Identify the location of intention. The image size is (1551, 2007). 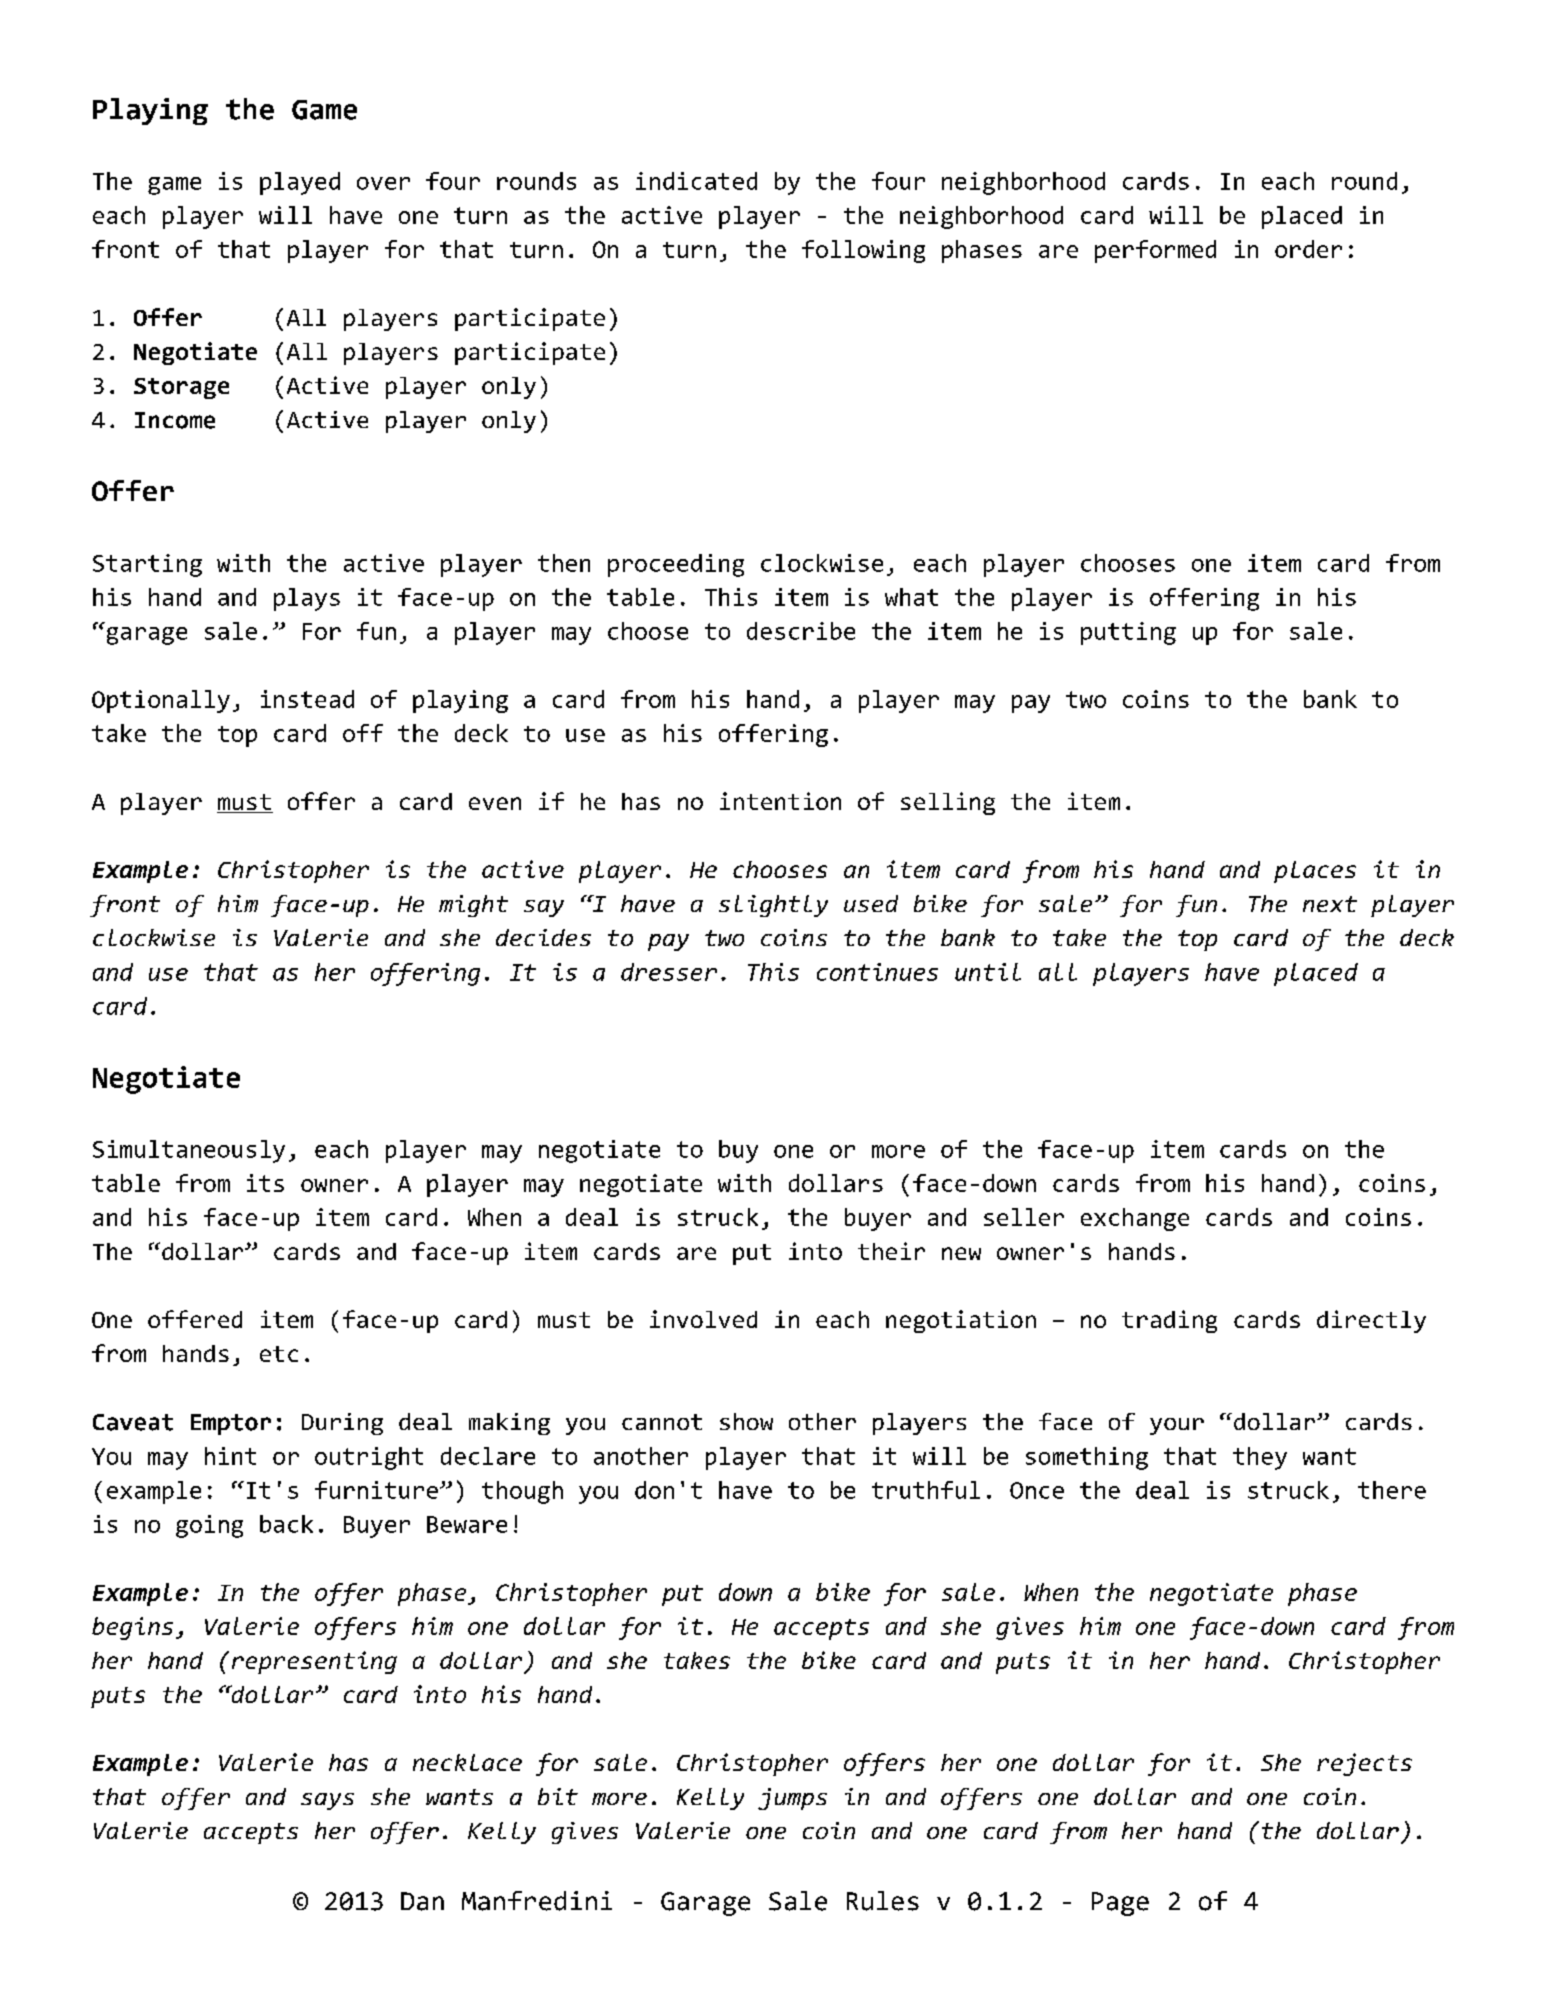
(780, 801).
